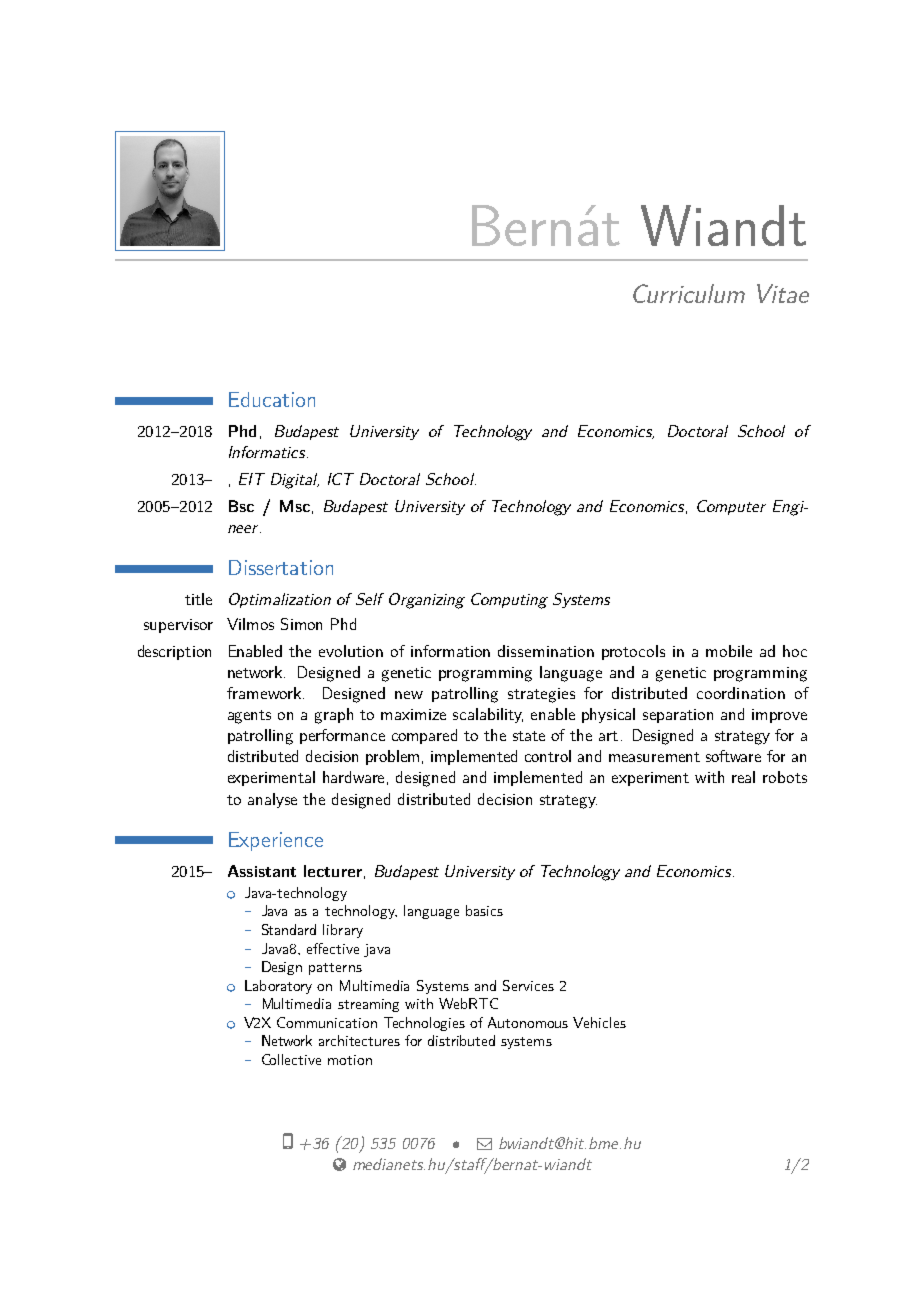 The height and width of the screenshot is (1308, 924). I want to click on Education, so click(272, 399).
